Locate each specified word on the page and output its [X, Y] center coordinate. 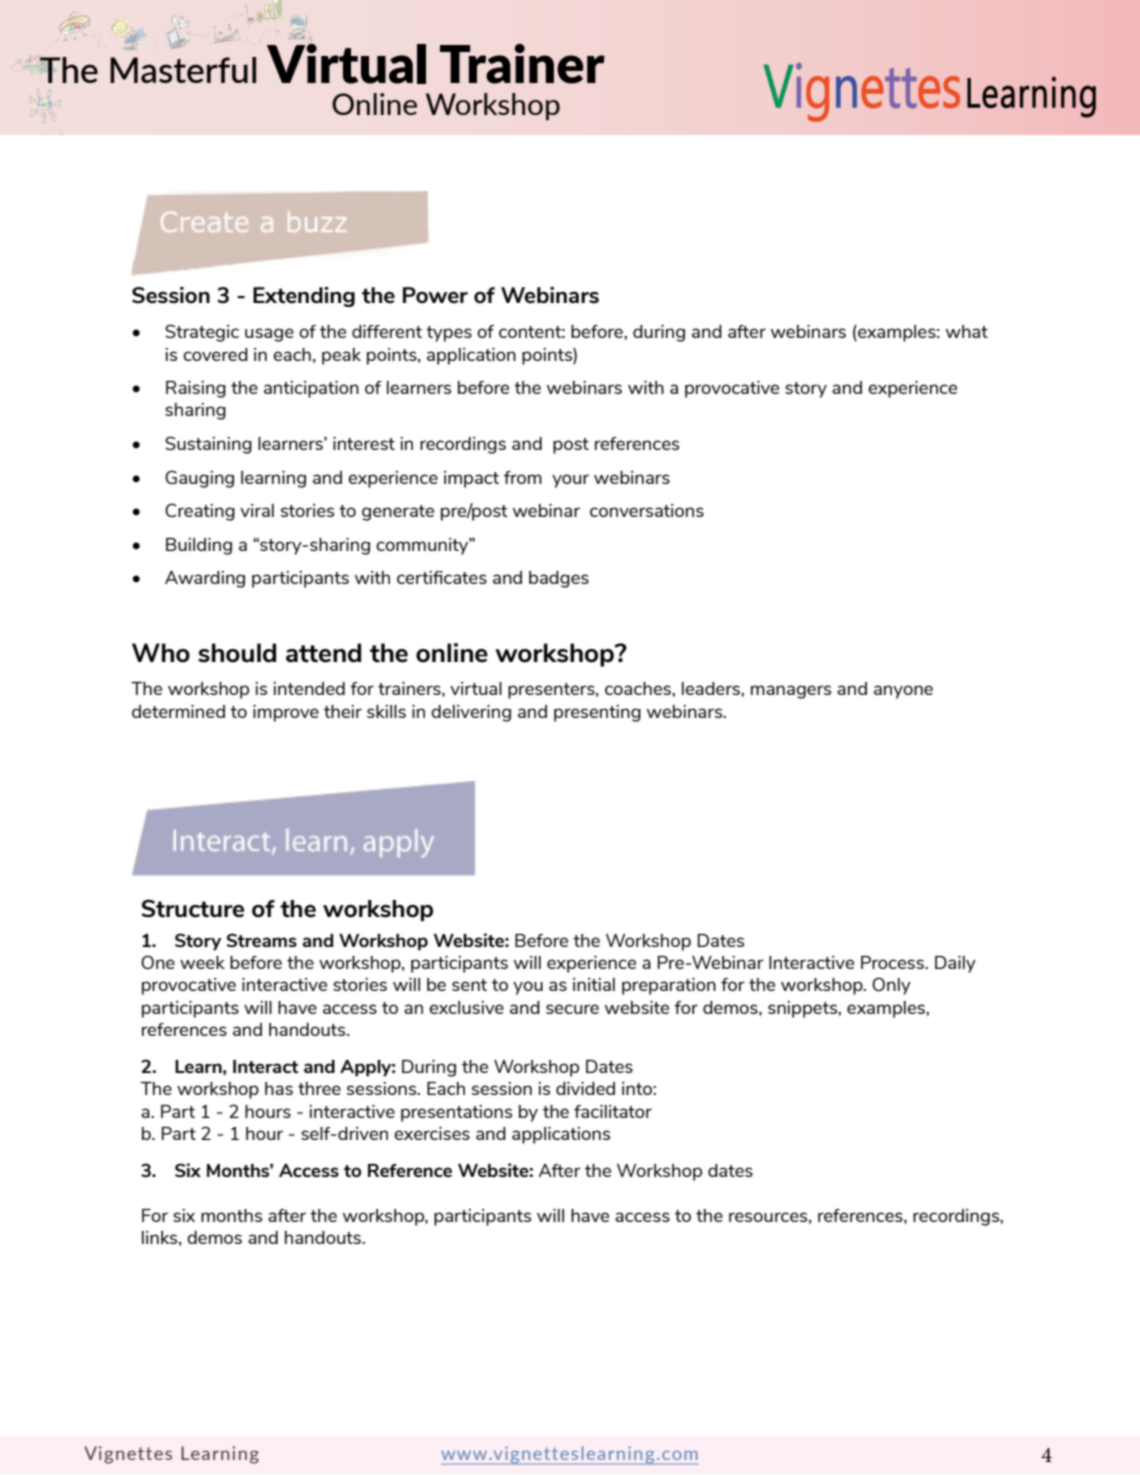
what [967, 331]
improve [286, 713]
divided [585, 1088]
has [279, 1088]
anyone [903, 692]
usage [269, 335]
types [449, 334]
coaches [639, 688]
